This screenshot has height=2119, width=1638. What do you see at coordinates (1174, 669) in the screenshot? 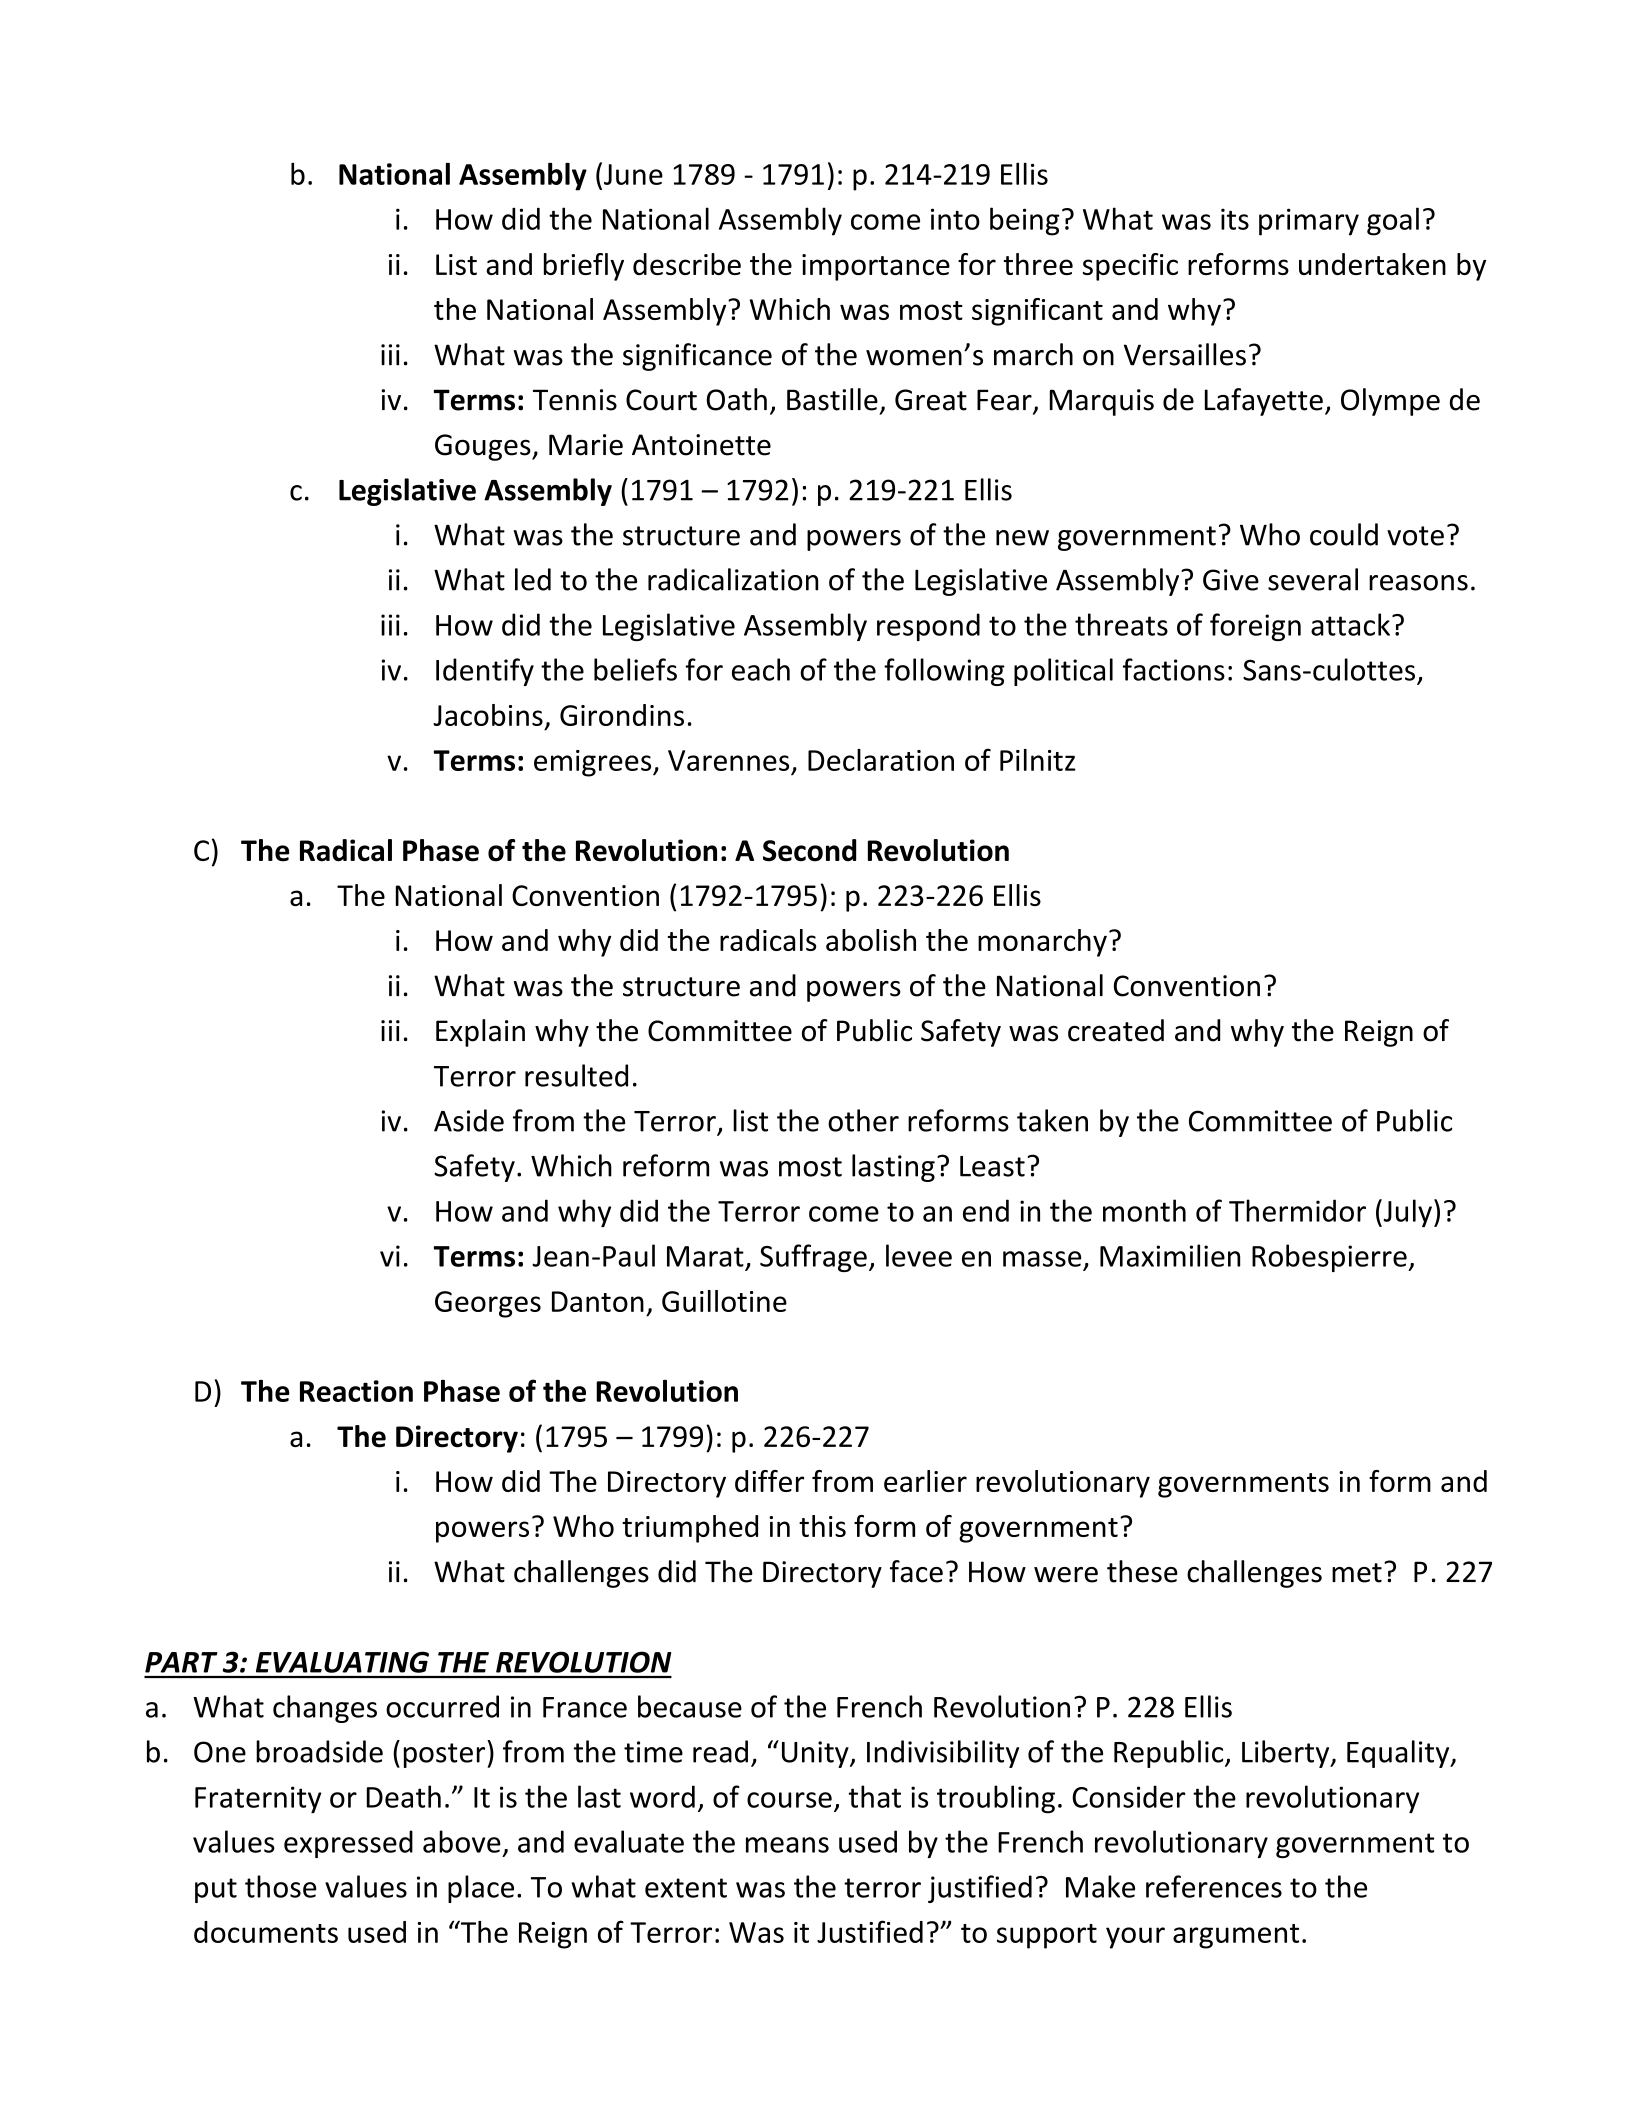
I see `factions` at bounding box center [1174, 669].
